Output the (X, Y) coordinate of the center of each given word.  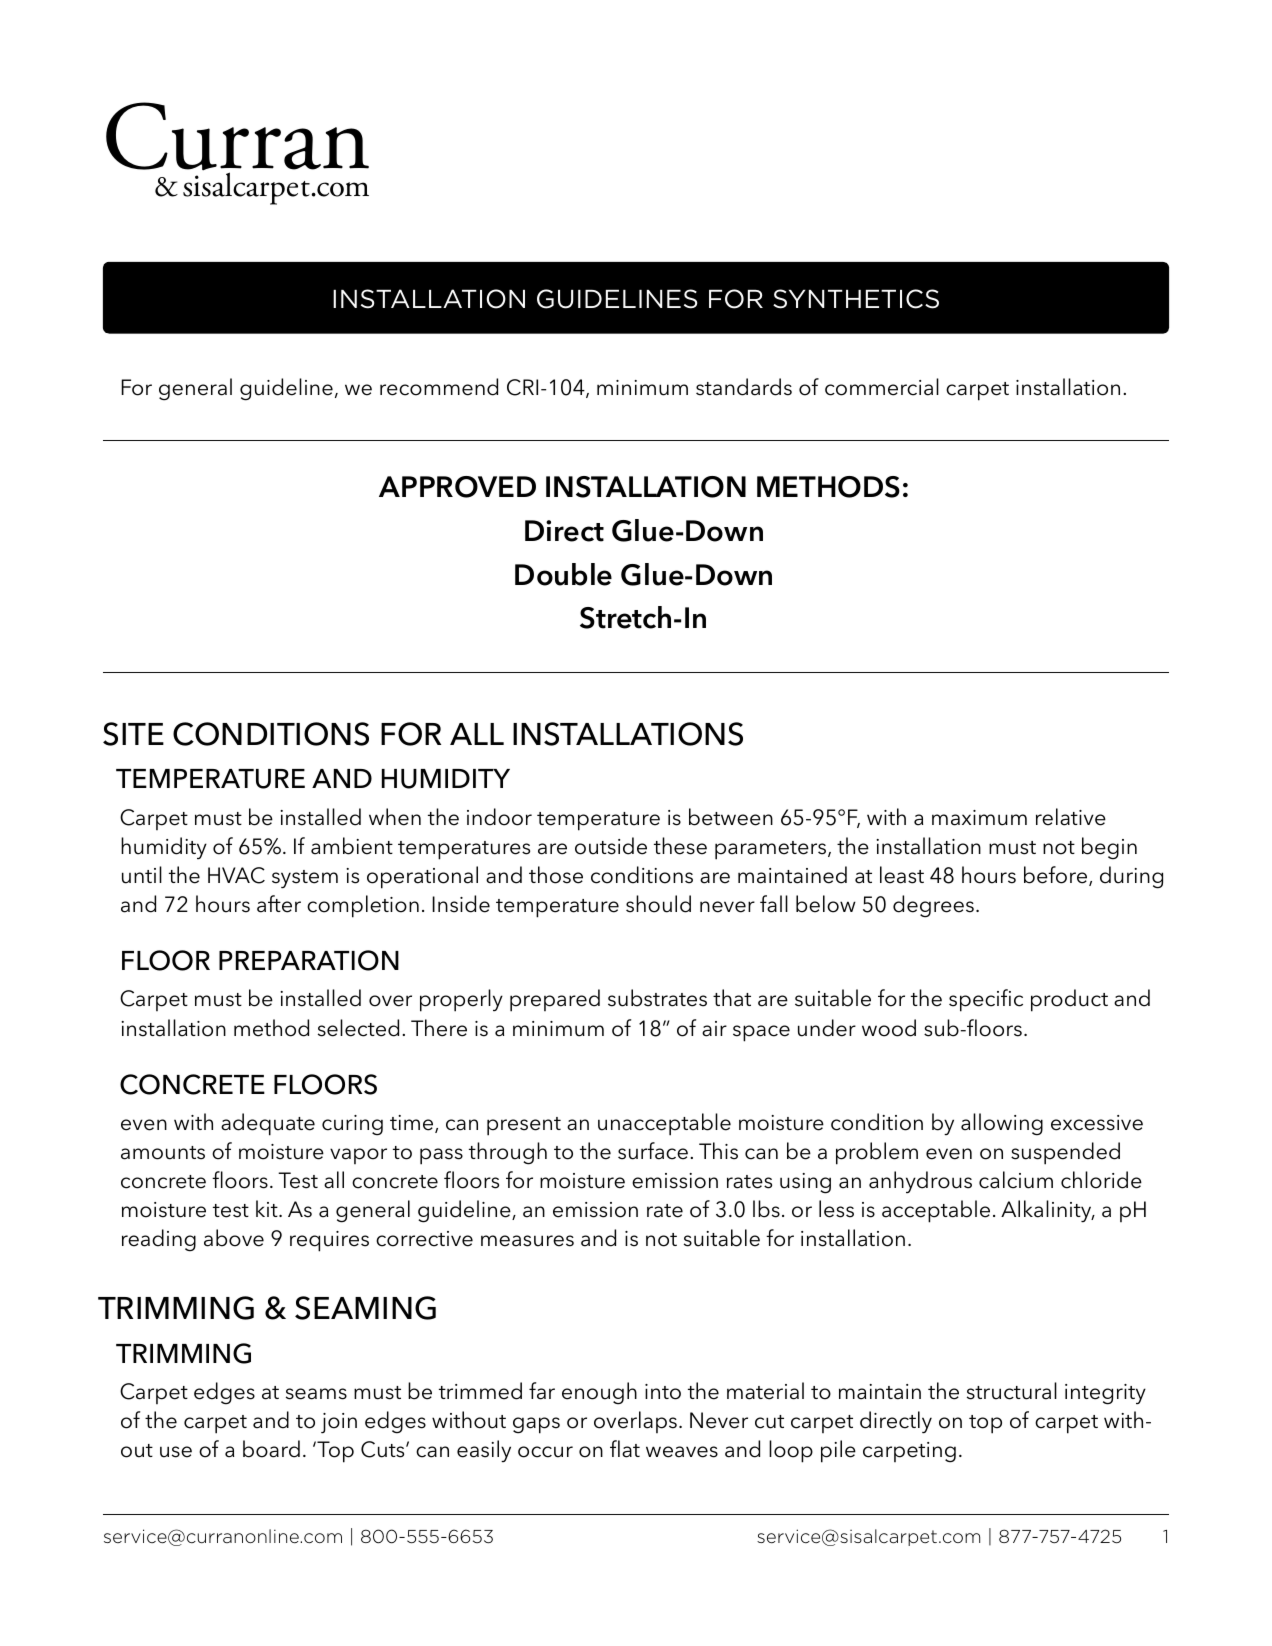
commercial (882, 387)
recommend (439, 387)
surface (653, 1151)
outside (611, 846)
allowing (1002, 1124)
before (1057, 876)
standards (744, 387)
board (271, 1449)
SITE (133, 734)
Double (563, 574)
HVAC (236, 875)
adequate (268, 1124)
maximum (979, 818)
